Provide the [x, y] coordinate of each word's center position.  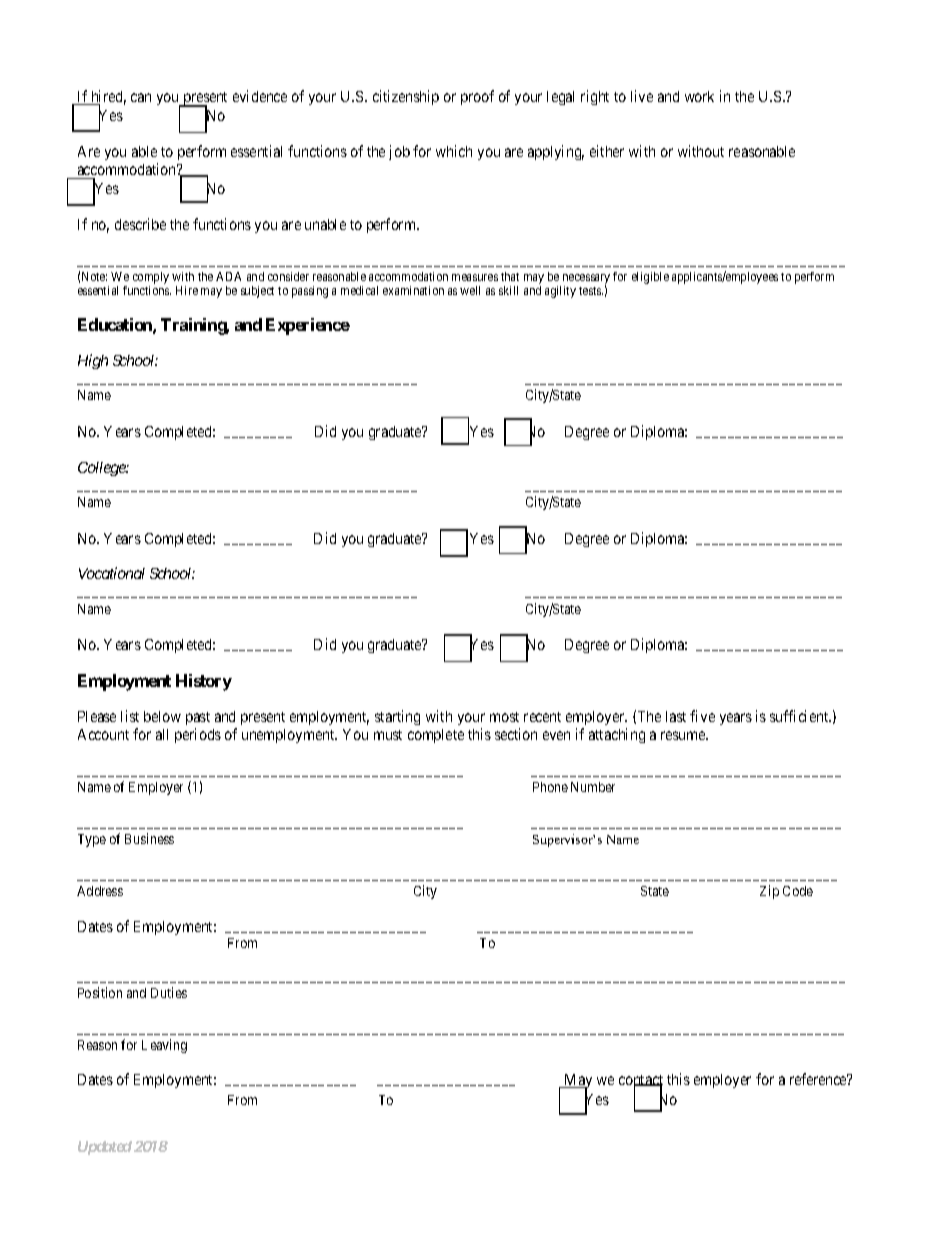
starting [397, 717]
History [204, 682]
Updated [105, 1148]
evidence [260, 96]
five [702, 716]
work [699, 96]
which [454, 151]
